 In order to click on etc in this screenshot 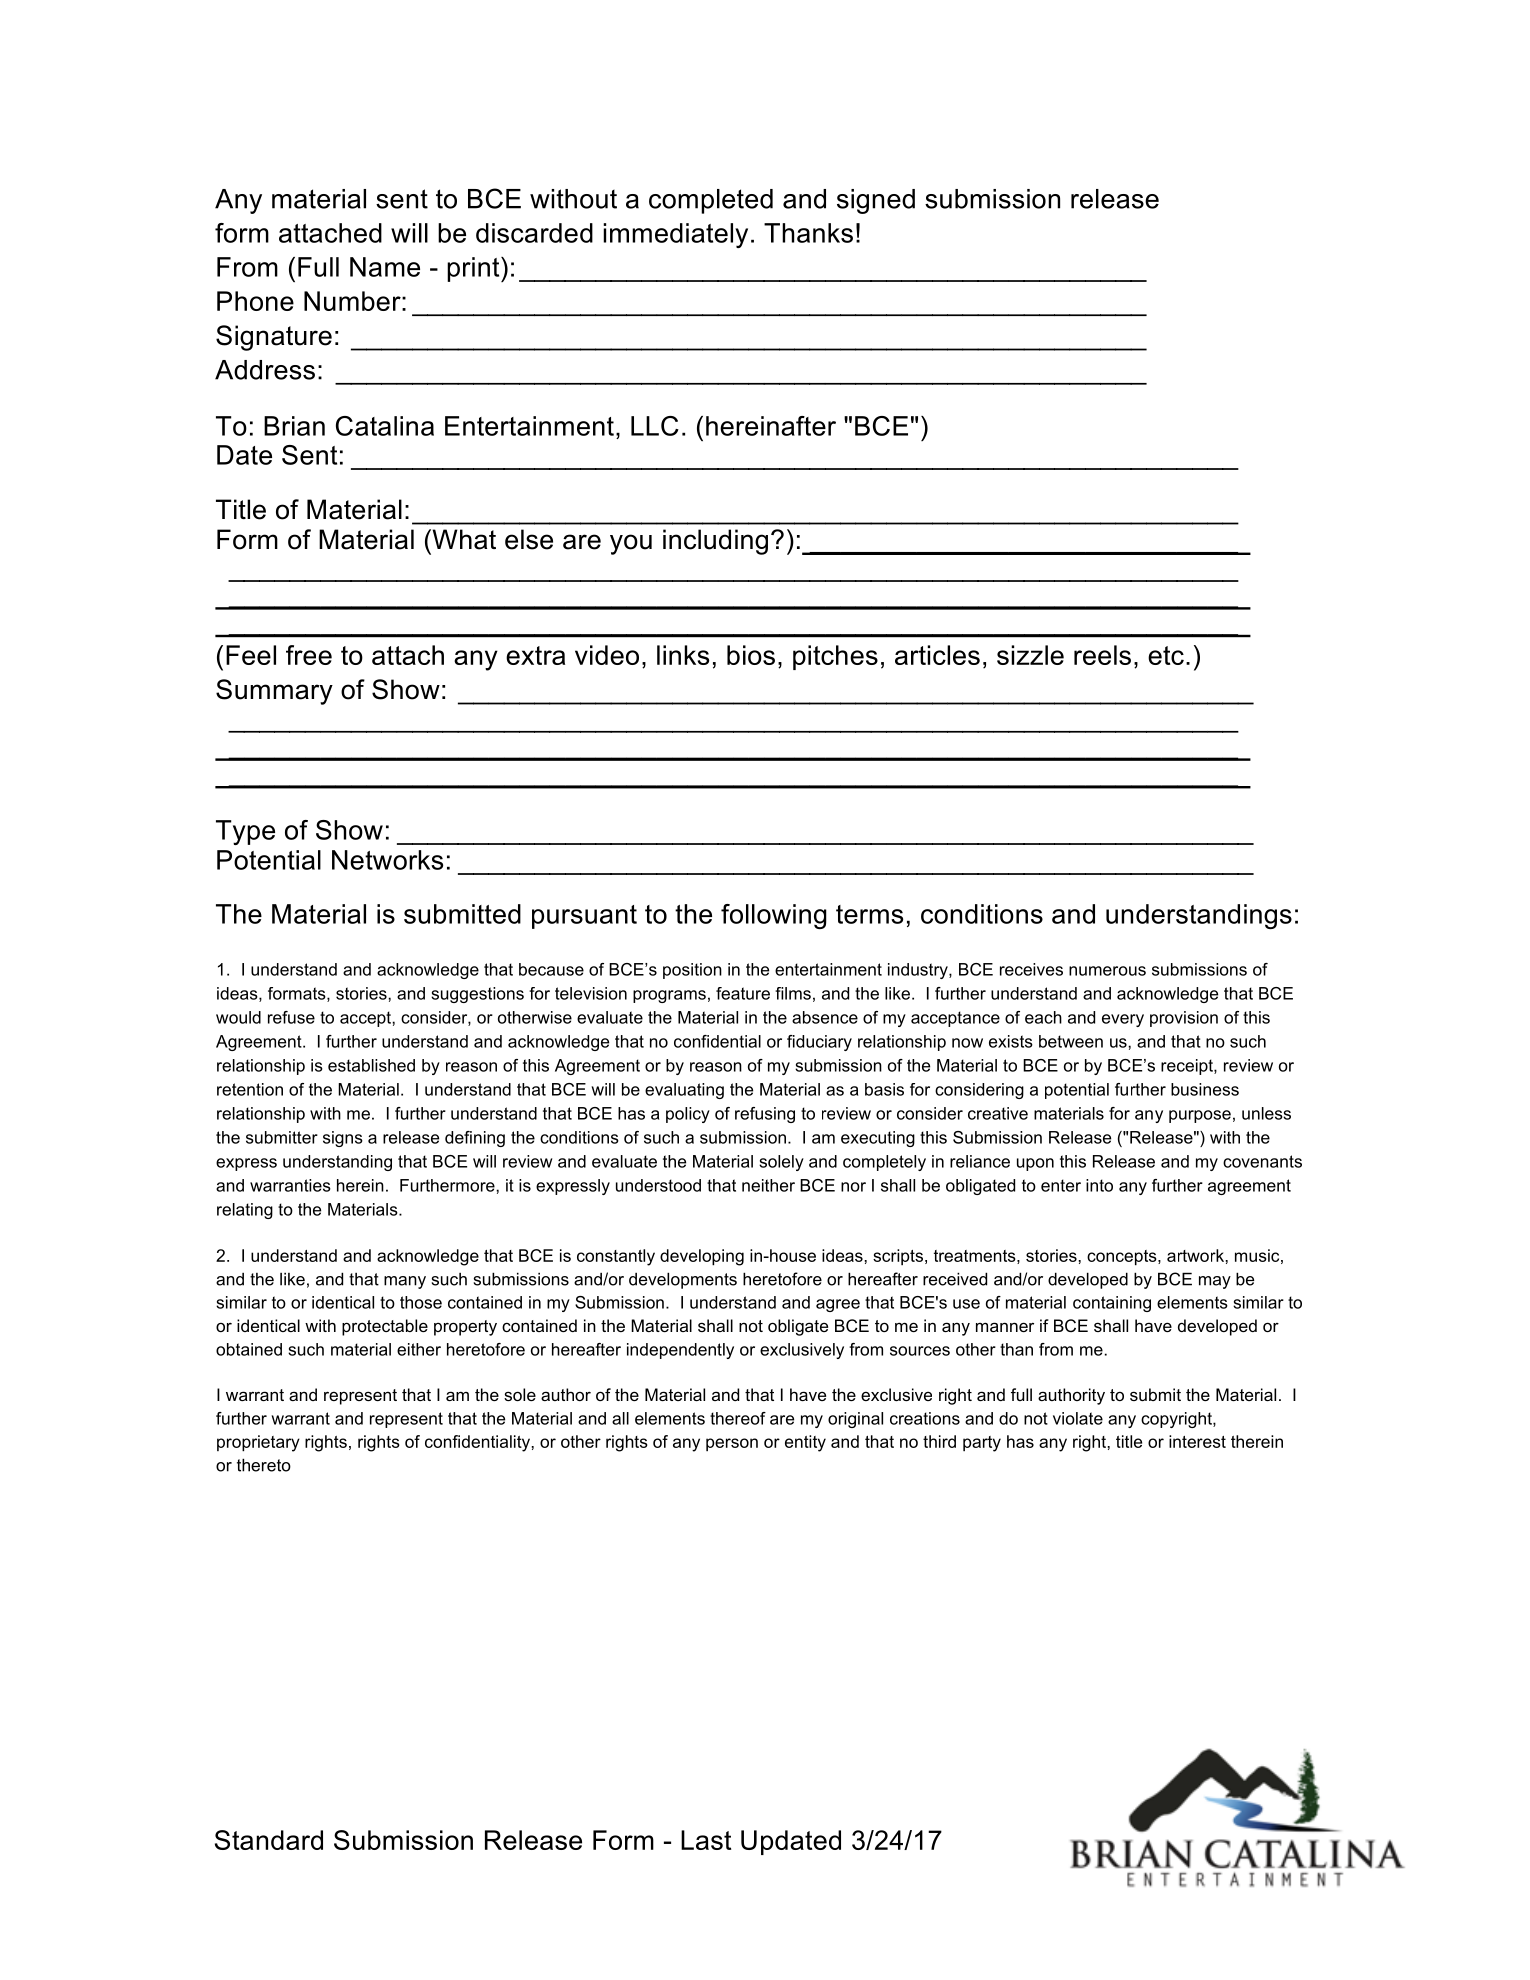, I will do `click(1166, 655)`.
